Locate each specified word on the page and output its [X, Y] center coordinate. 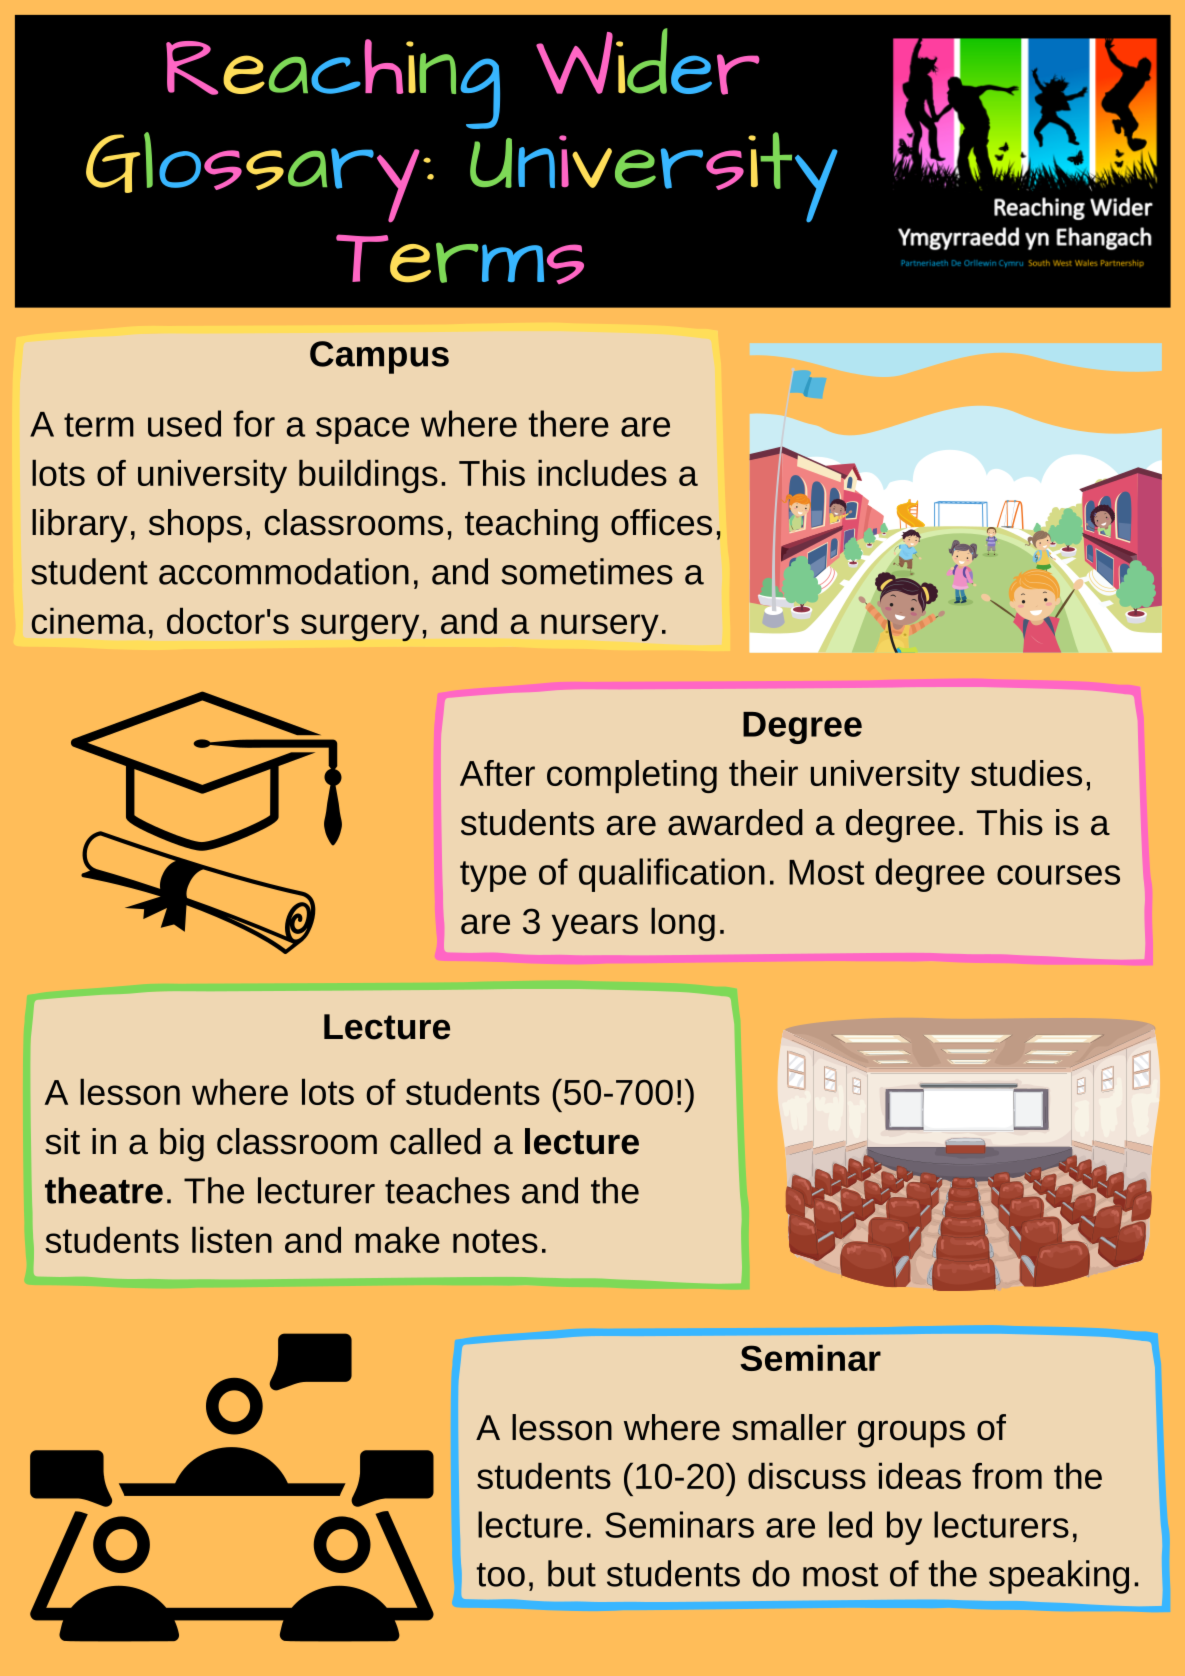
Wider [648, 61]
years [595, 927]
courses [1058, 875]
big [182, 1145]
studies [1026, 773]
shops [195, 526]
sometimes [587, 571]
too [501, 1575]
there [569, 423]
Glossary [253, 177]
